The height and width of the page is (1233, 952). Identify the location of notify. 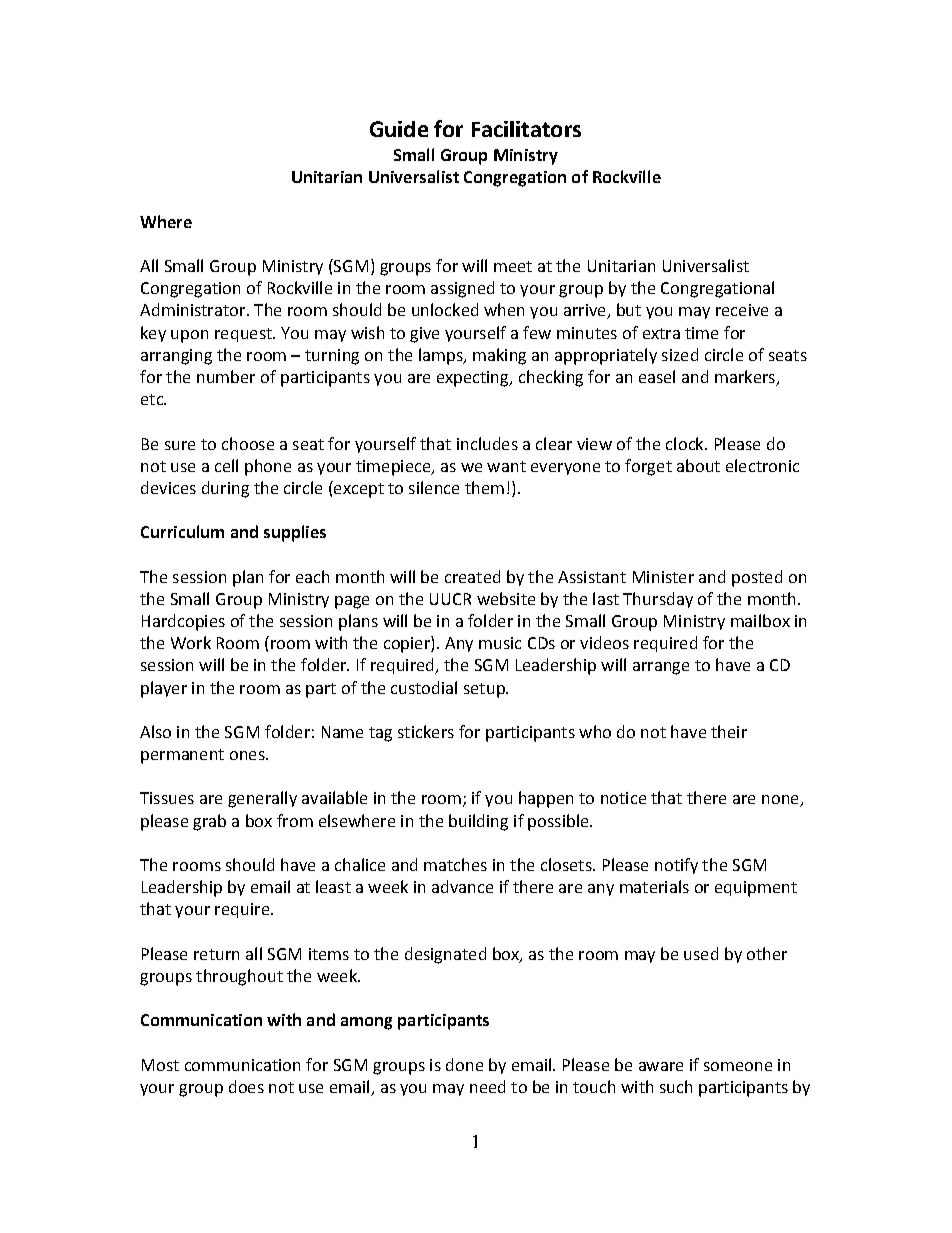
(676, 866).
